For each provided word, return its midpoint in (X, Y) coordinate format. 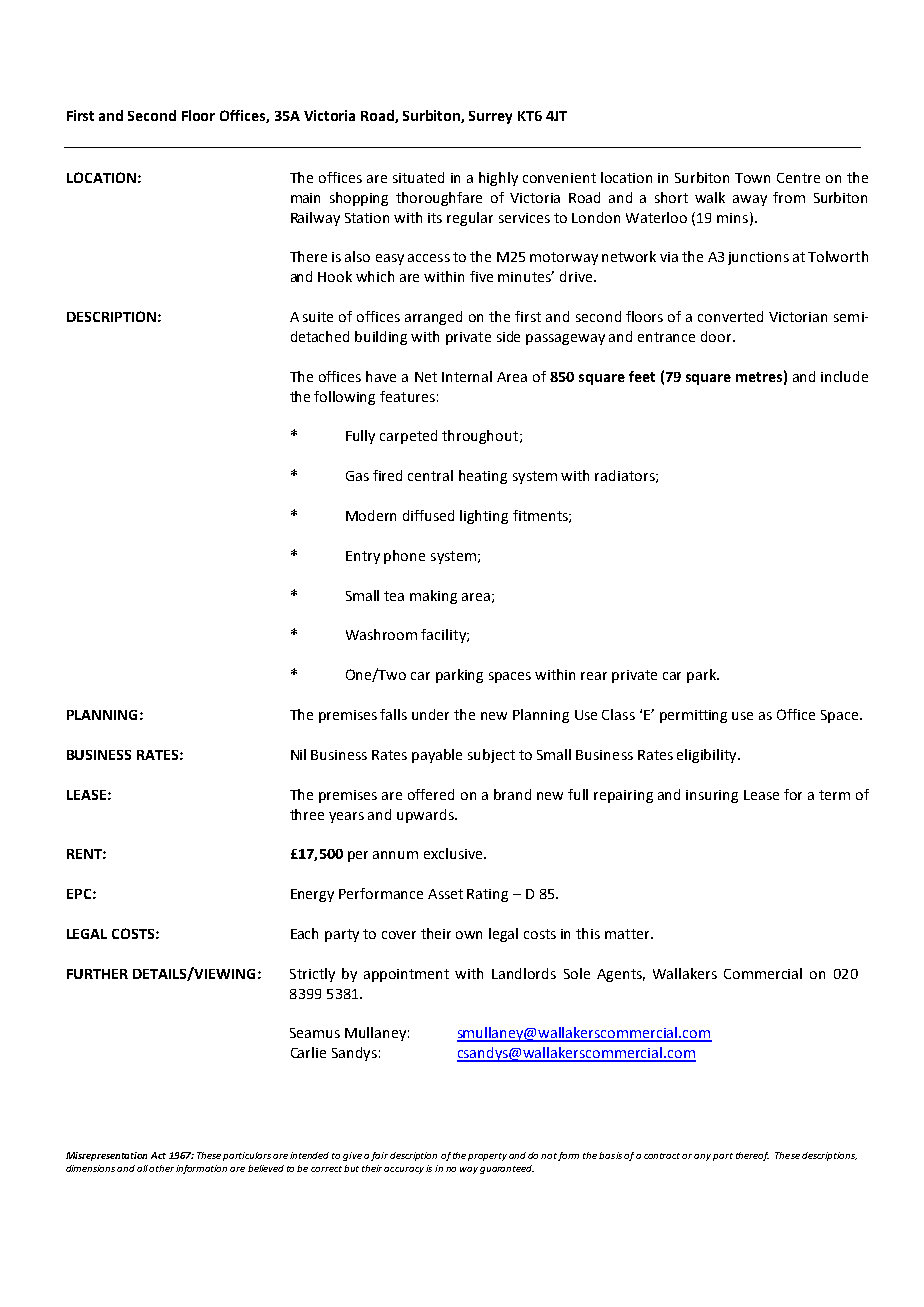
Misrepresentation (106, 1156)
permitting (693, 716)
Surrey (490, 117)
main (305, 198)
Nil (298, 754)
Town (752, 178)
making (433, 597)
